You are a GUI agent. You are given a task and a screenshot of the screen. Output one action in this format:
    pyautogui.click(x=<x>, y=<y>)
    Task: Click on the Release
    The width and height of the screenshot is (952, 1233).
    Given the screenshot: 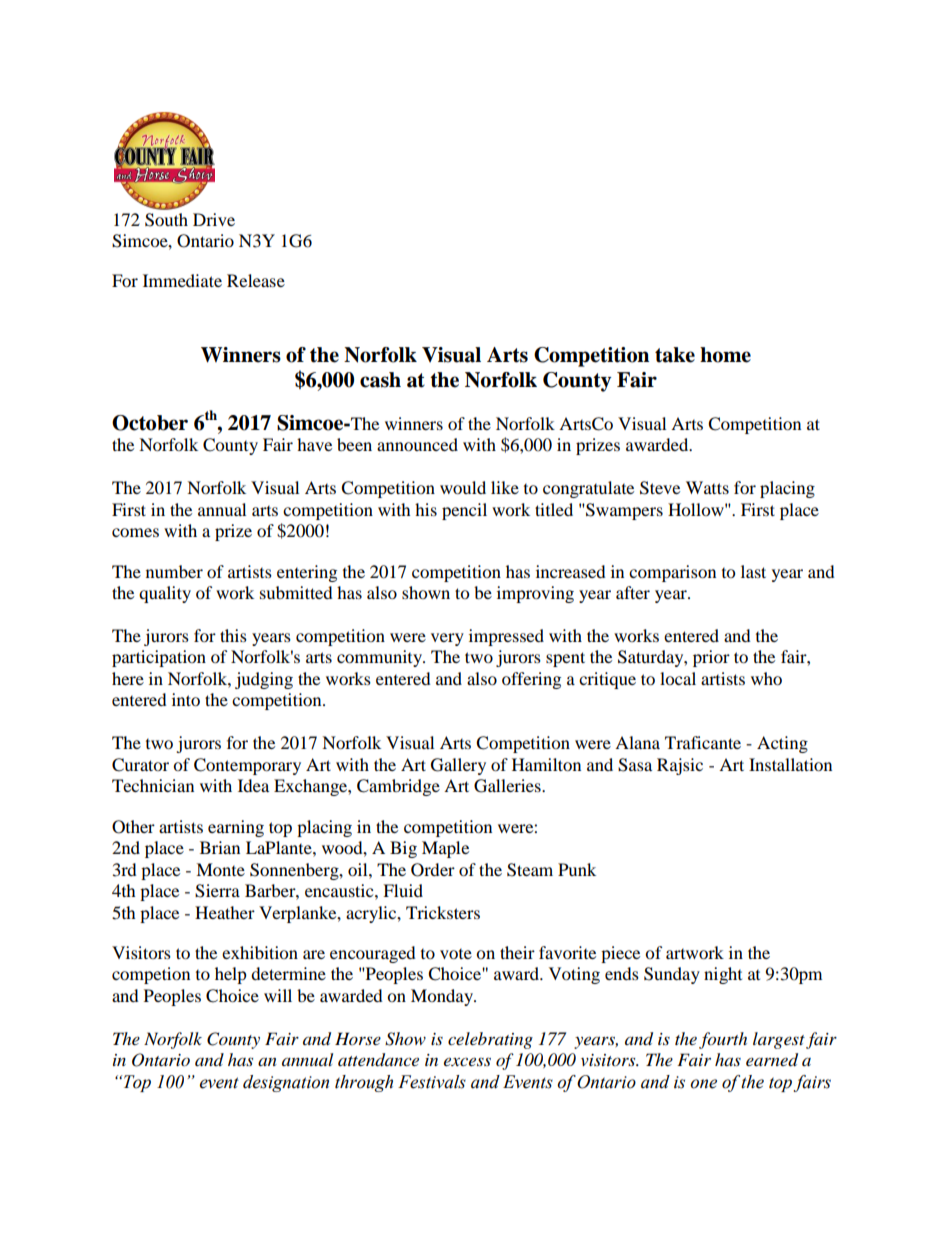 What is the action you would take?
    pyautogui.click(x=256, y=280)
